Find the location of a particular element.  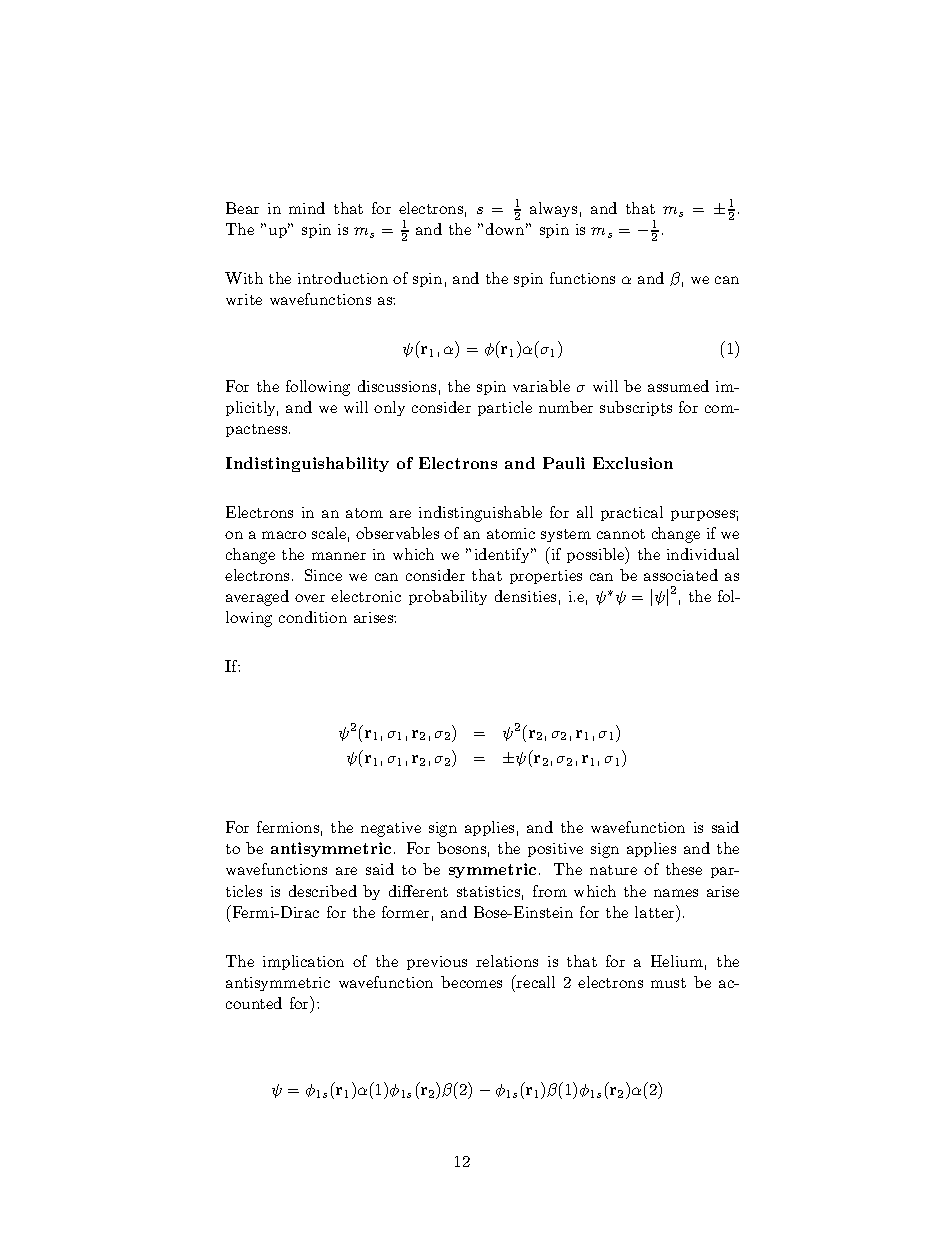

mind is located at coordinates (307, 208).
